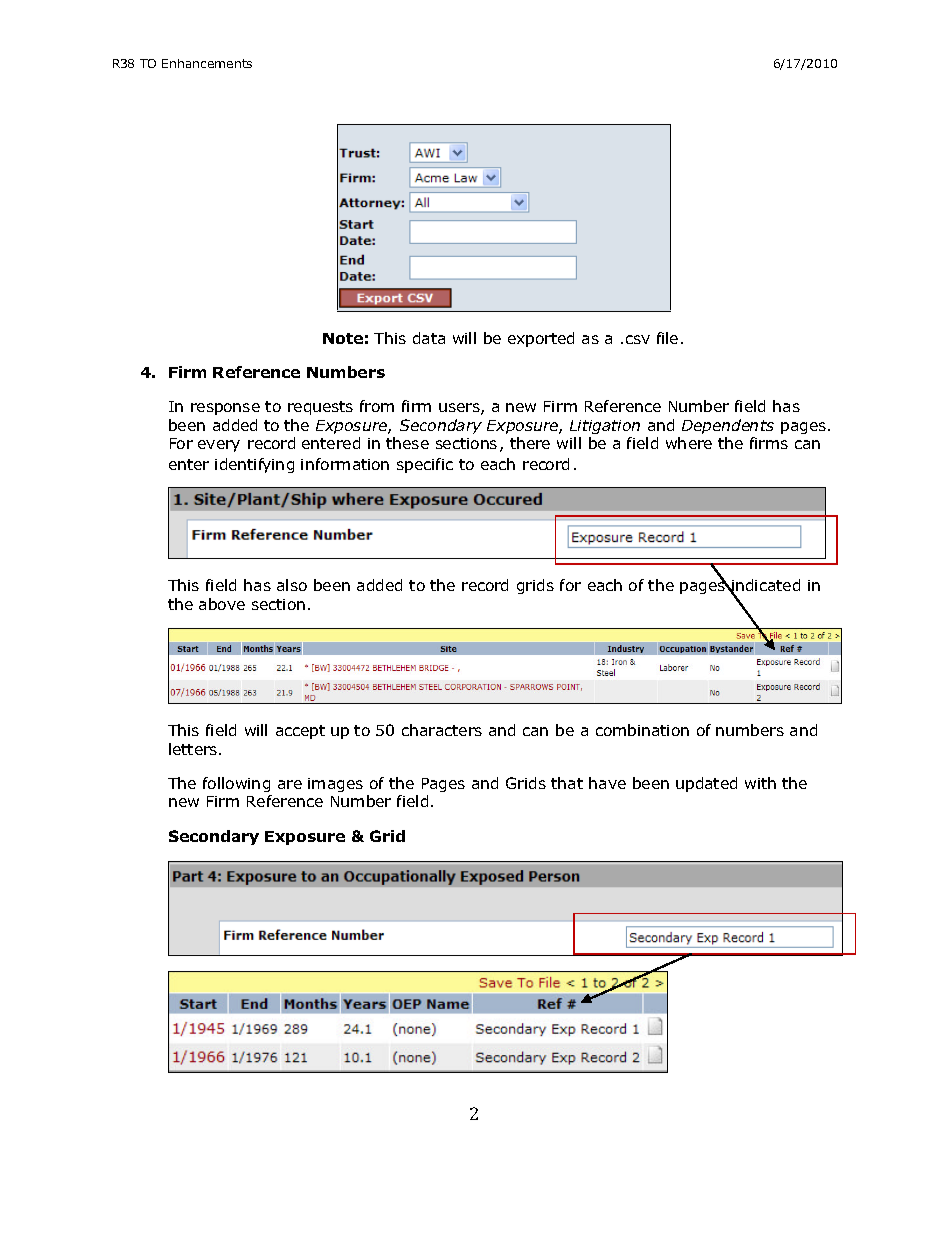 This document has width=952, height=1233. Describe the element at coordinates (667, 338) in the document. I see `file` at that location.
